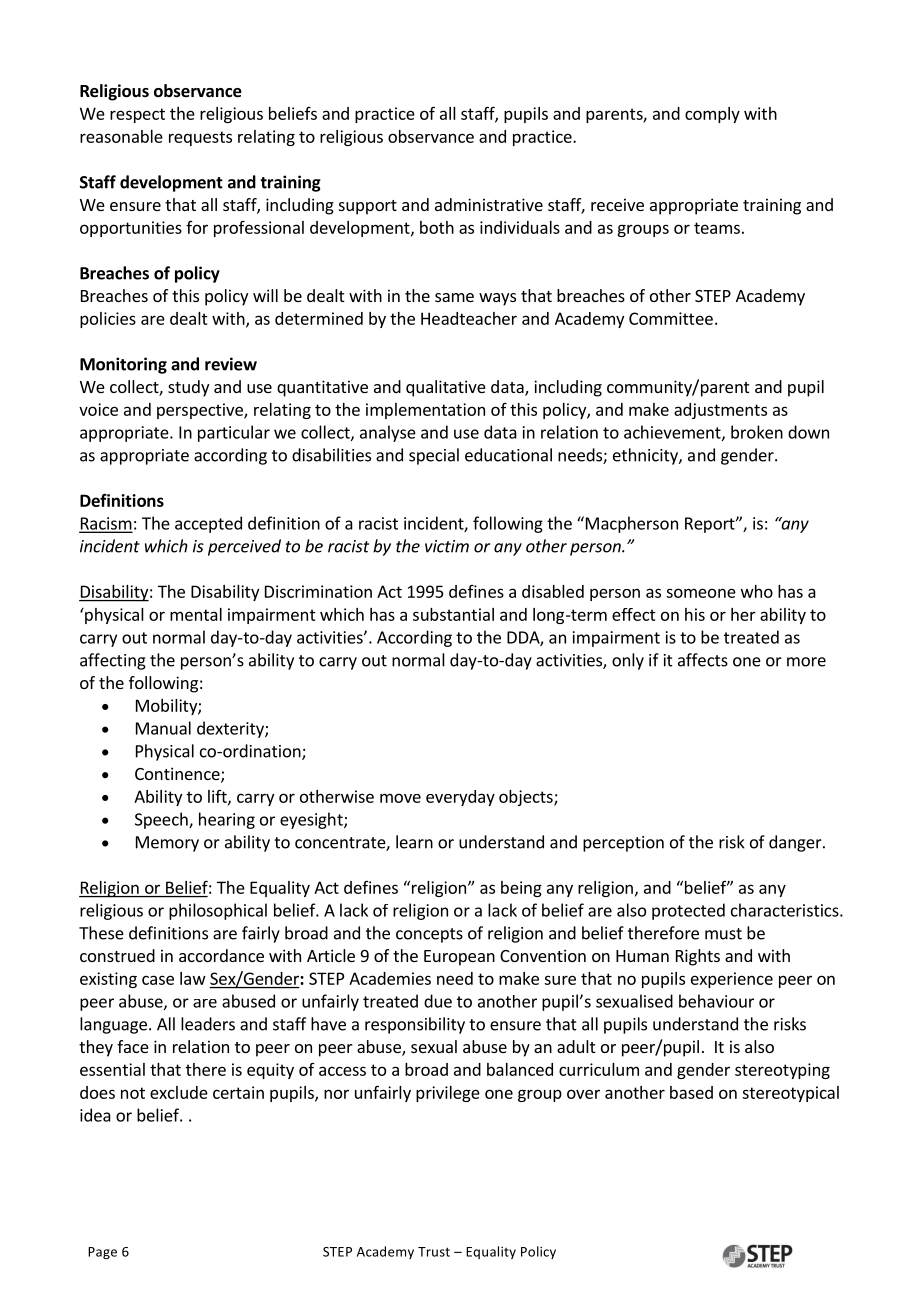 Image resolution: width=924 pixels, height=1308 pixels. What do you see at coordinates (691, 1092) in the image?
I see `based` at bounding box center [691, 1092].
